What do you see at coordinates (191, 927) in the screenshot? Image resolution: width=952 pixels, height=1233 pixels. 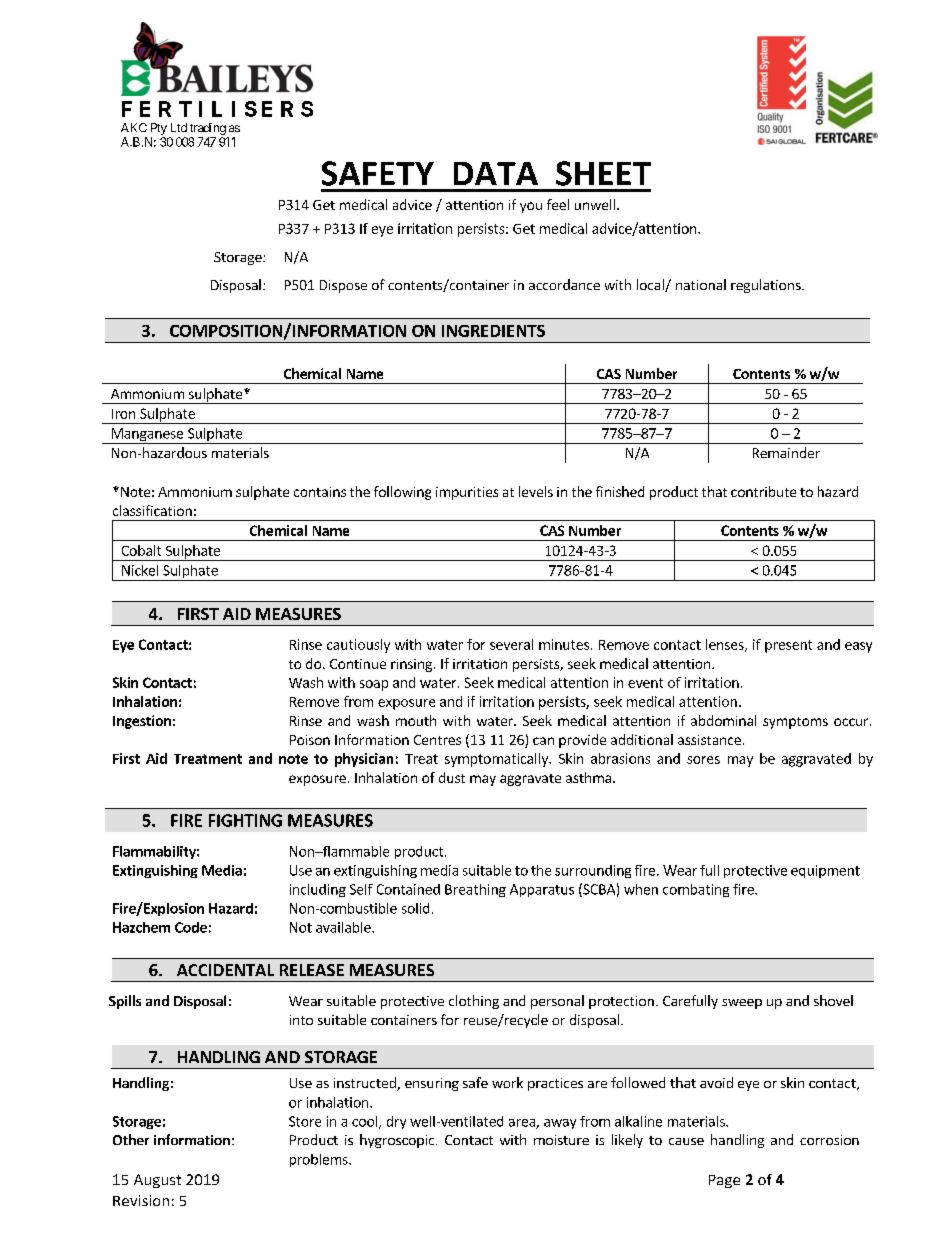 I see `Code` at bounding box center [191, 927].
